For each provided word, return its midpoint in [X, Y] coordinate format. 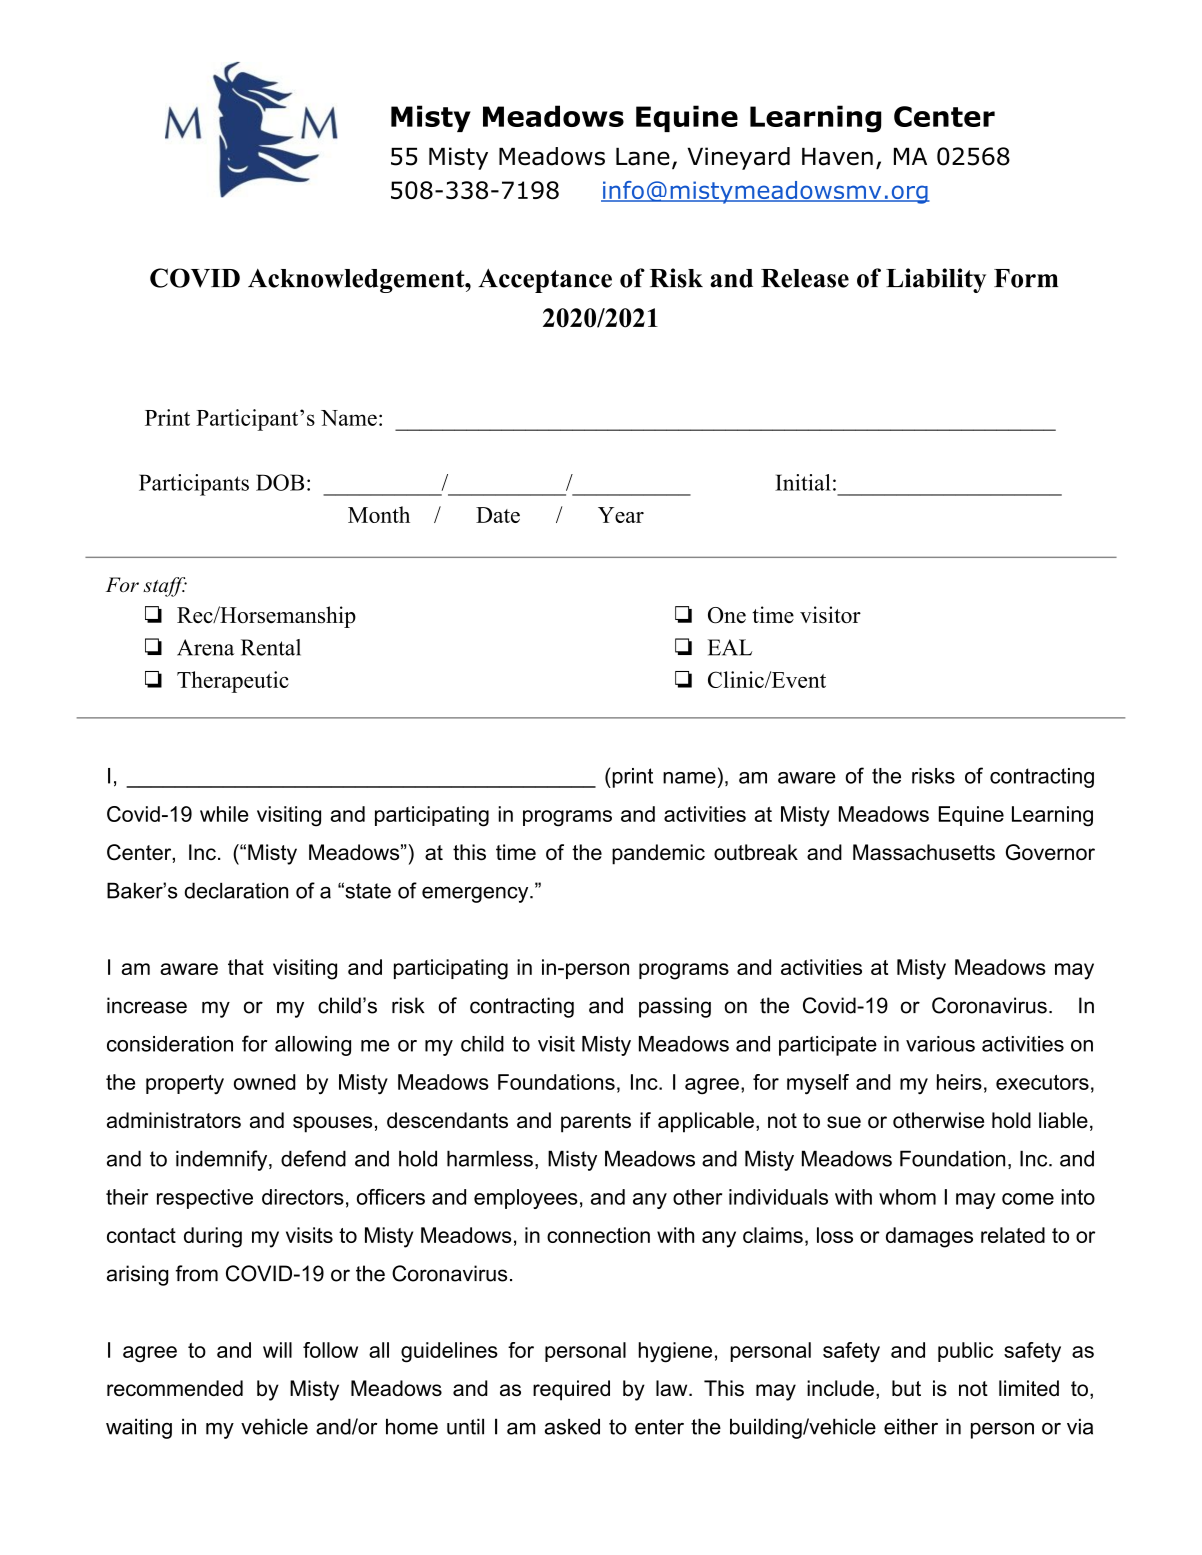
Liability [936, 280]
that [246, 967]
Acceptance [545, 280]
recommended [175, 1388]
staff [165, 587]
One [727, 615]
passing [675, 1007]
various [940, 1044]
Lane [643, 156]
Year [621, 515]
